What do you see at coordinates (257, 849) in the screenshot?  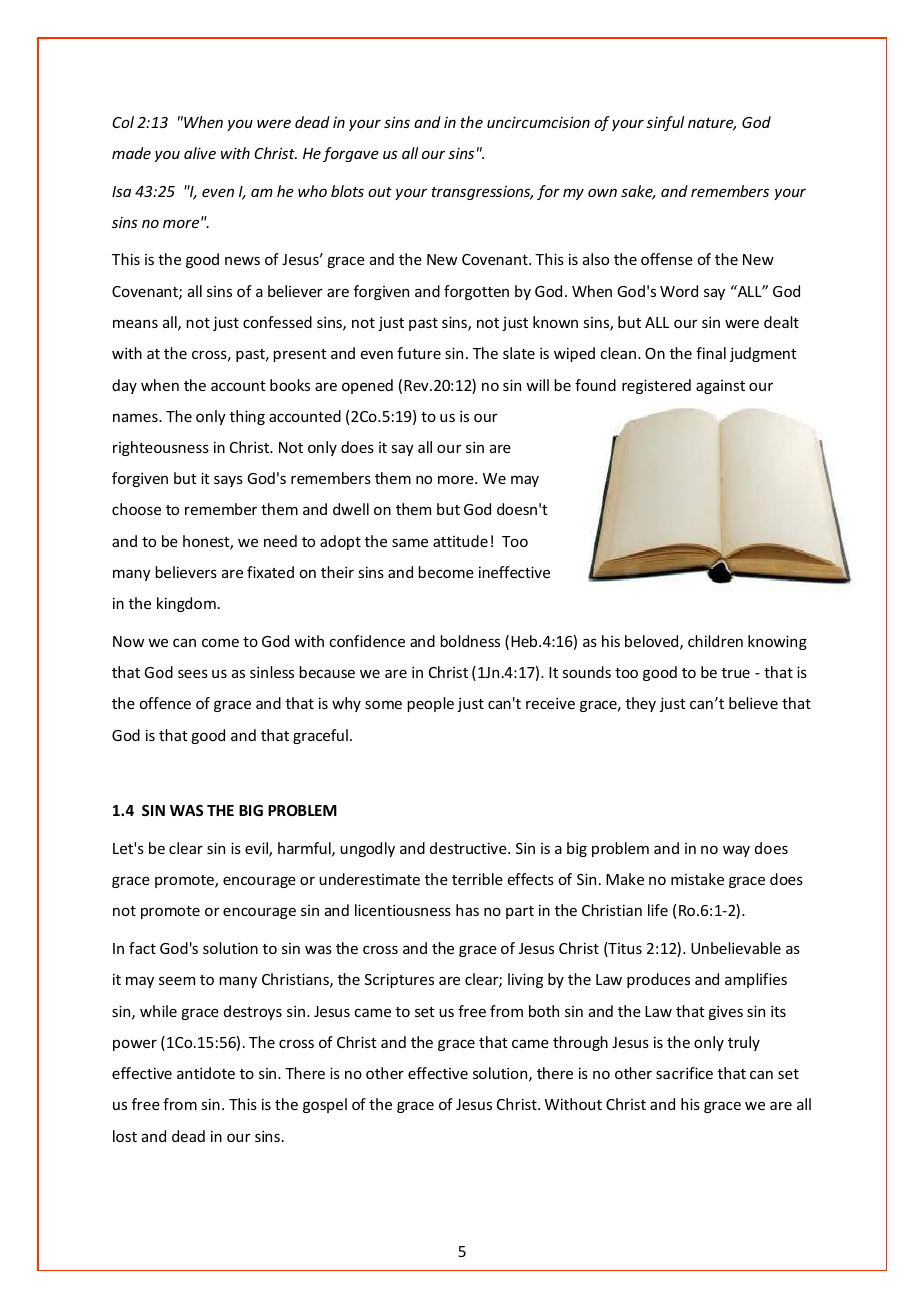 I see `evil` at bounding box center [257, 849].
